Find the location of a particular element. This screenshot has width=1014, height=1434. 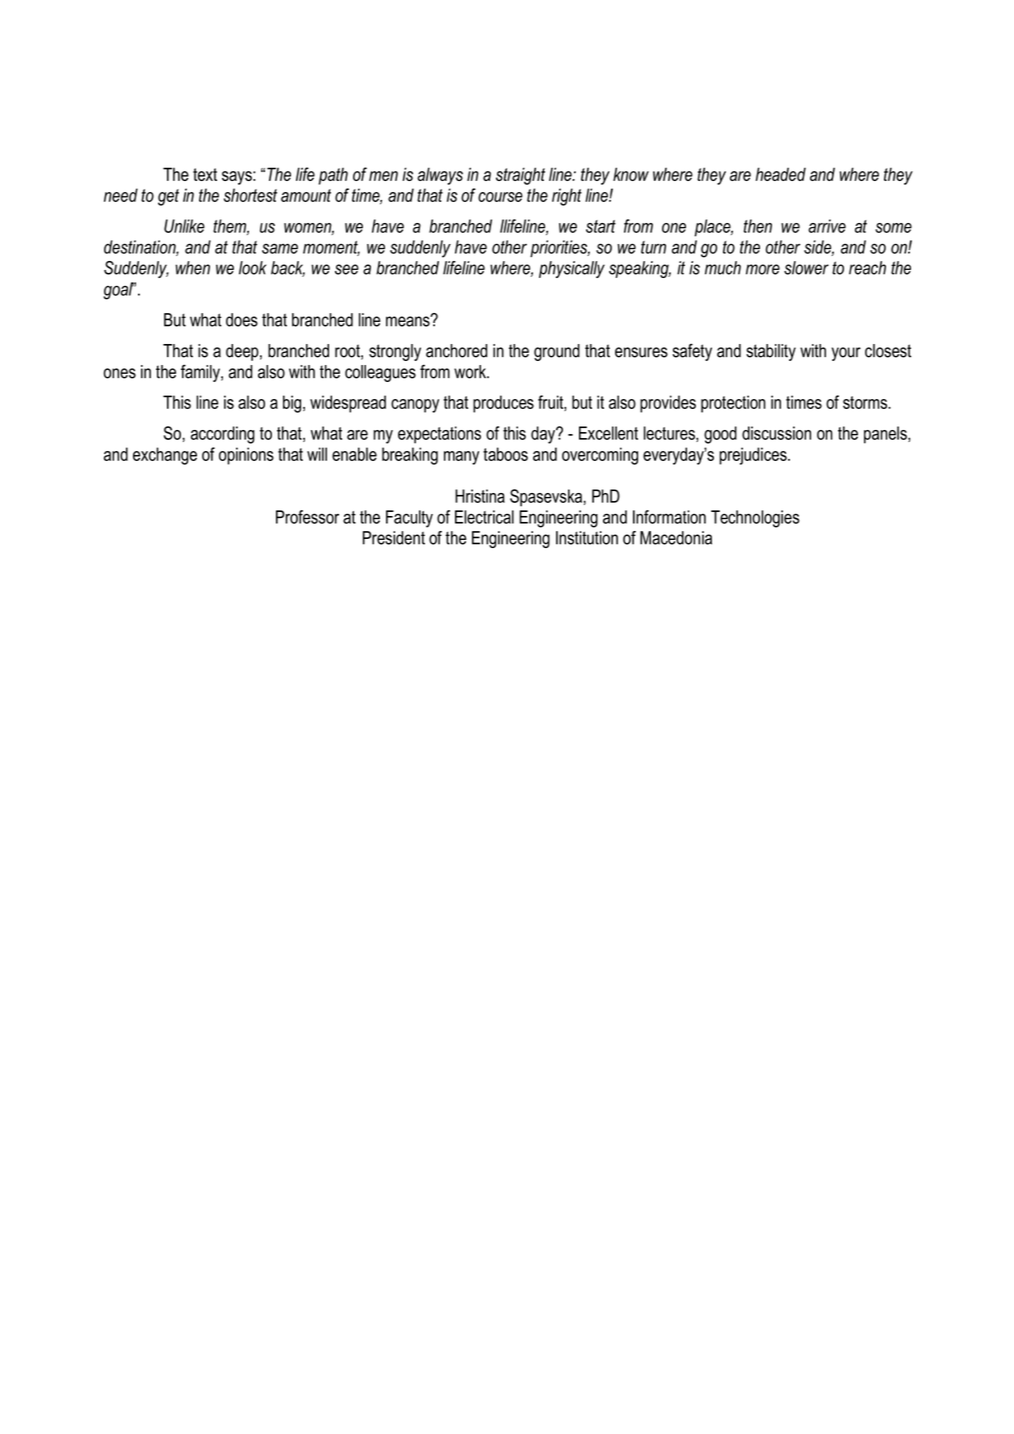

headed is located at coordinates (781, 174).
